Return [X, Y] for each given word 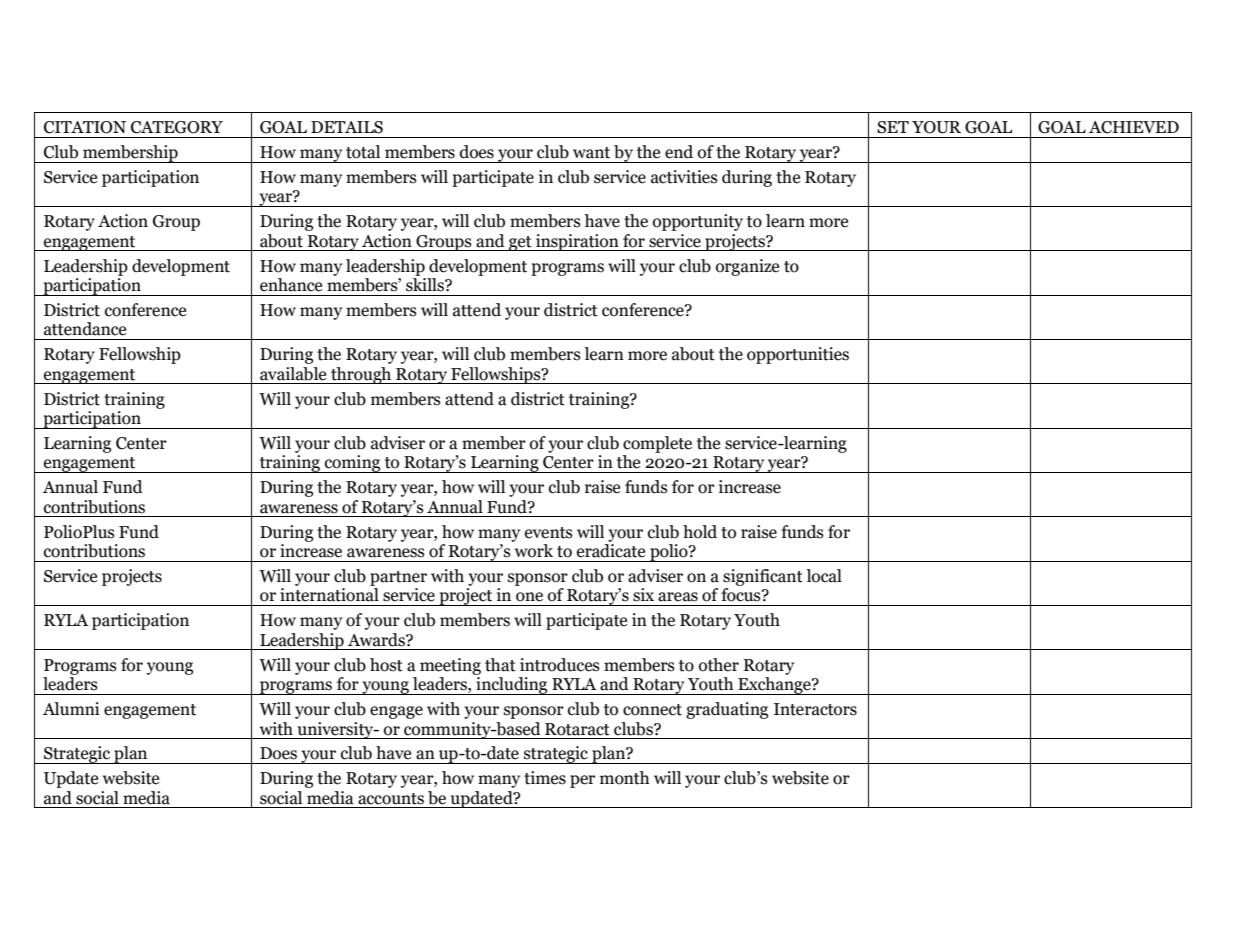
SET [893, 127]
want [591, 153]
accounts [391, 799]
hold [700, 532]
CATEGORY [177, 127]
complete [657, 444]
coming [353, 464]
